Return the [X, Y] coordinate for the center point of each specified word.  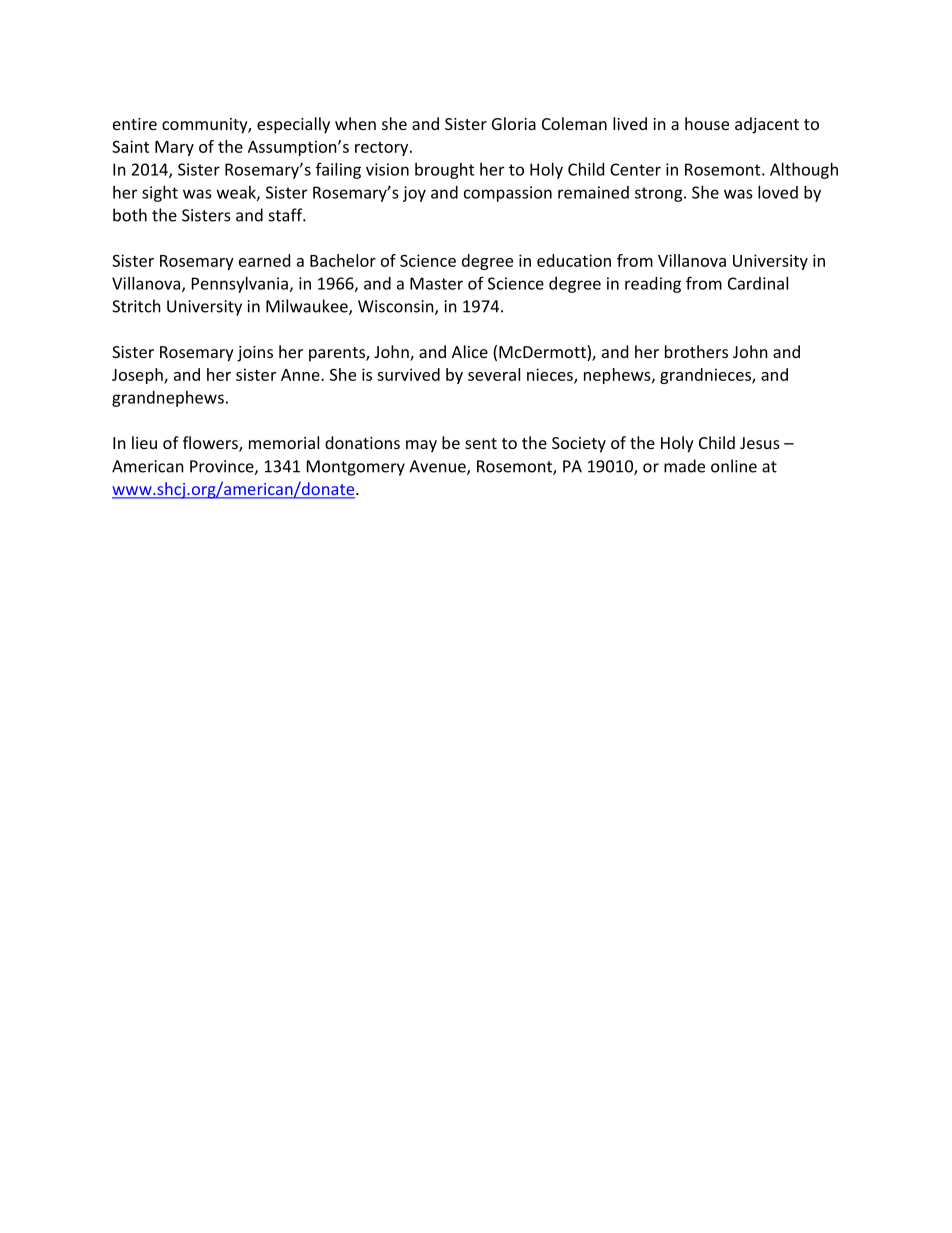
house [707, 123]
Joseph [138, 376]
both [130, 215]
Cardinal [758, 283]
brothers [696, 351]
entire [135, 124]
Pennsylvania [240, 285]
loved [778, 192]
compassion [508, 194]
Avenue [438, 467]
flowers [211, 444]
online [734, 466]
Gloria [514, 123]
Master [436, 283]
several [494, 374]
